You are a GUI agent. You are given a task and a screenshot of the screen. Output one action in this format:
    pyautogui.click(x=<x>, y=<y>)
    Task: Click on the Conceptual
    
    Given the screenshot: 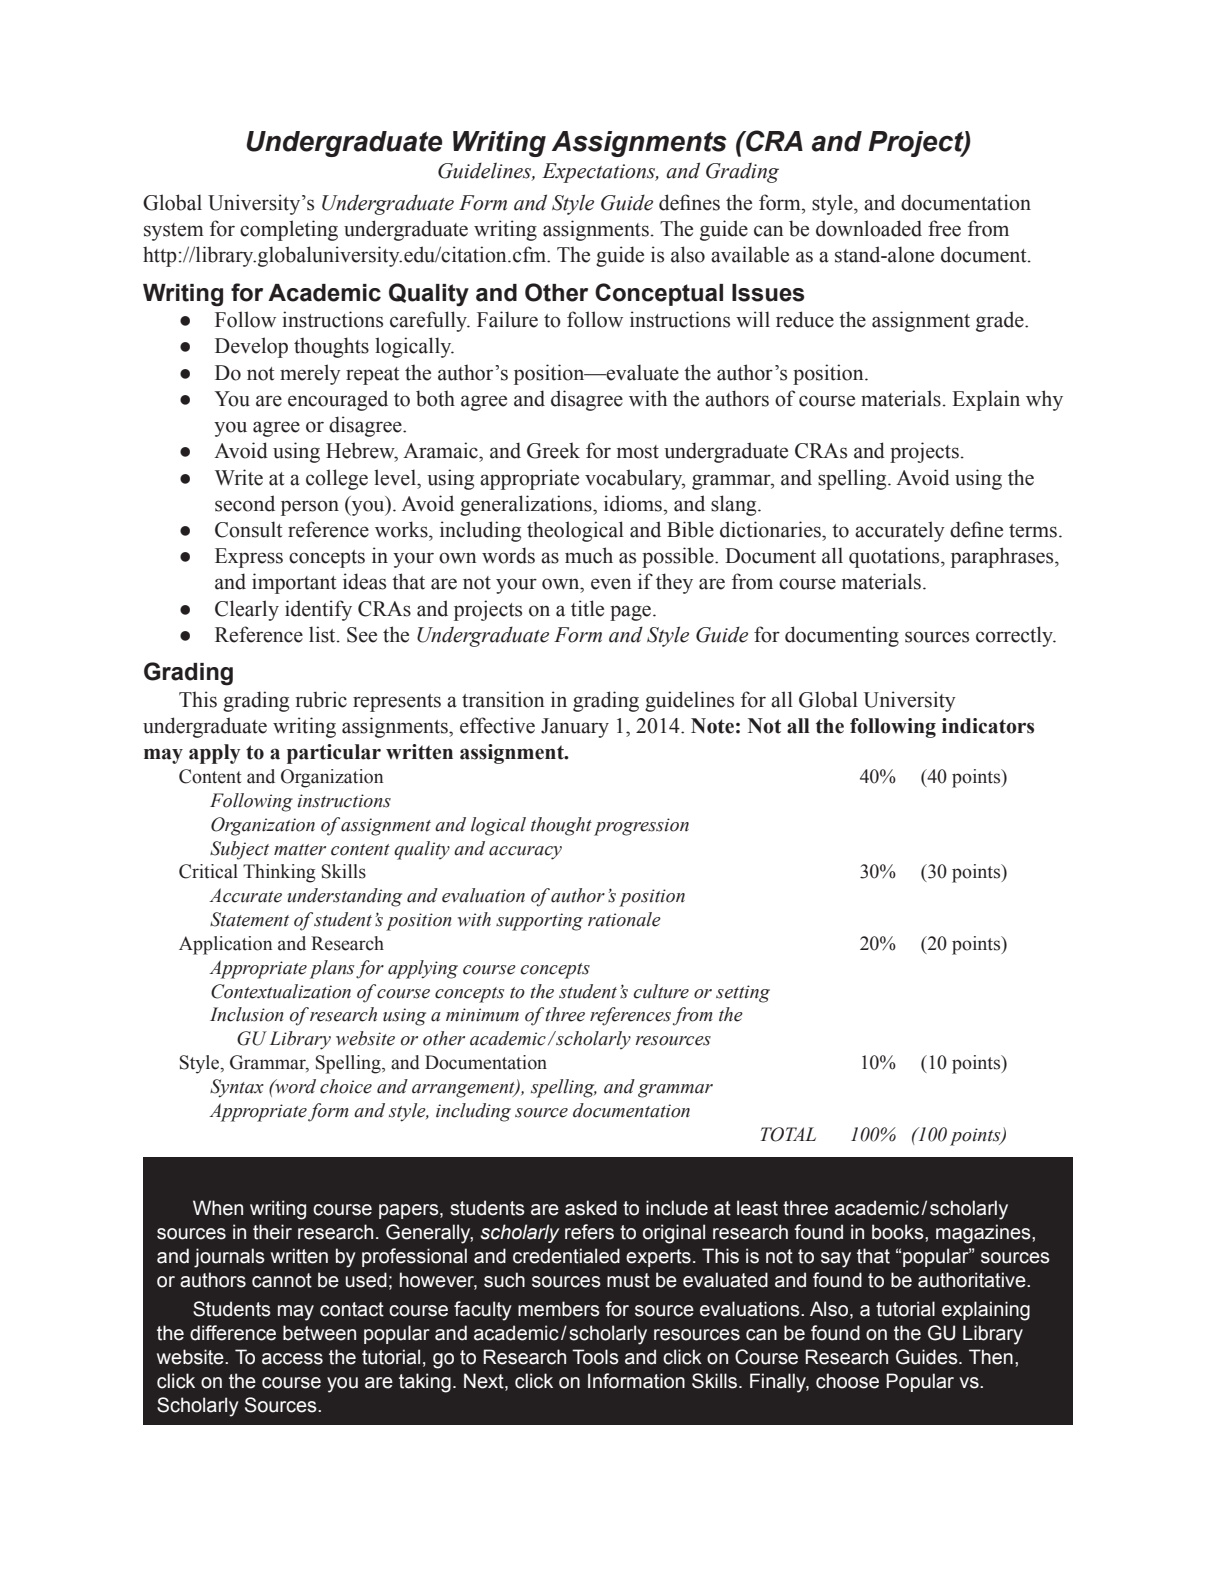 What is the action you would take?
    pyautogui.click(x=659, y=294)
